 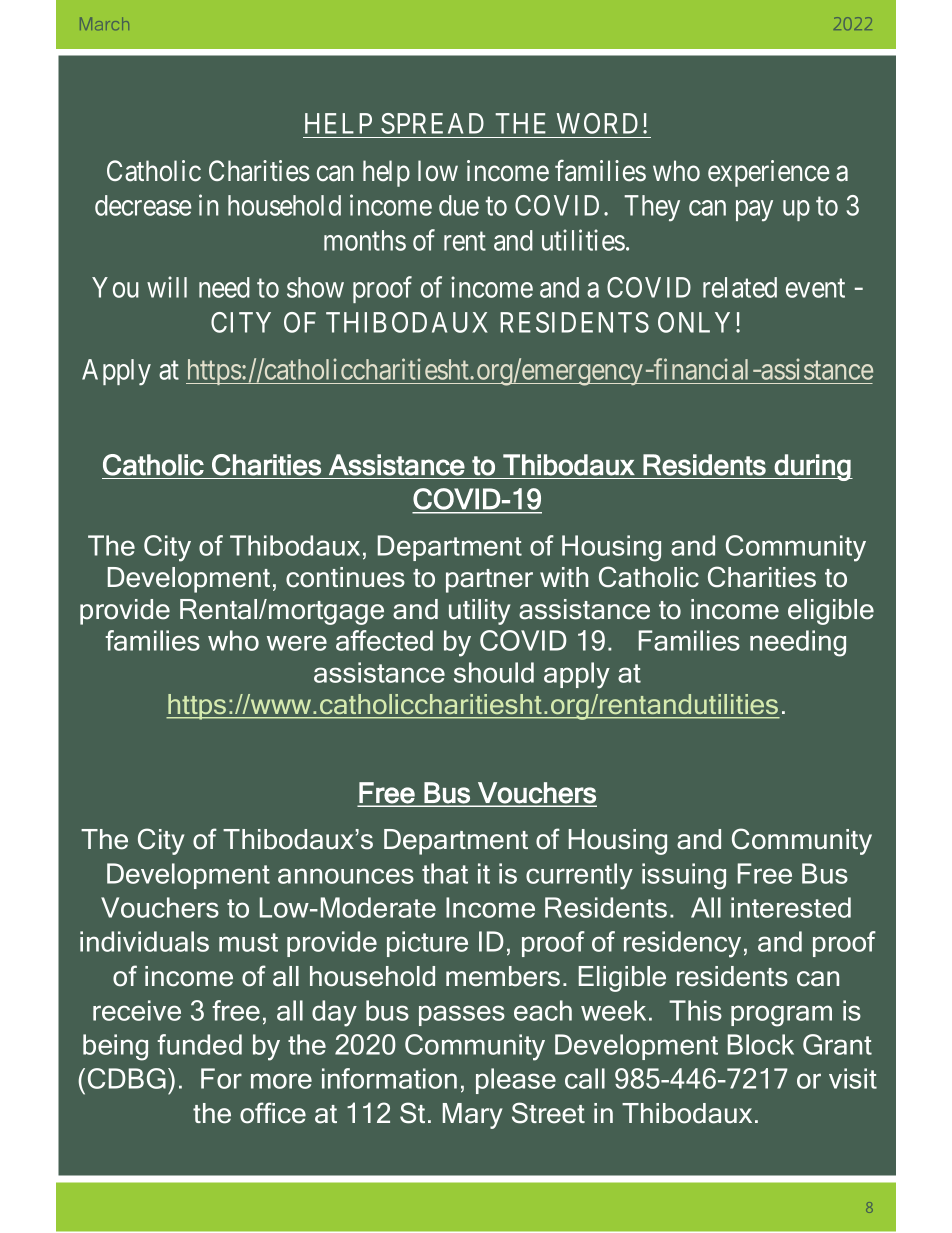 I want to click on experience, so click(x=769, y=173).
